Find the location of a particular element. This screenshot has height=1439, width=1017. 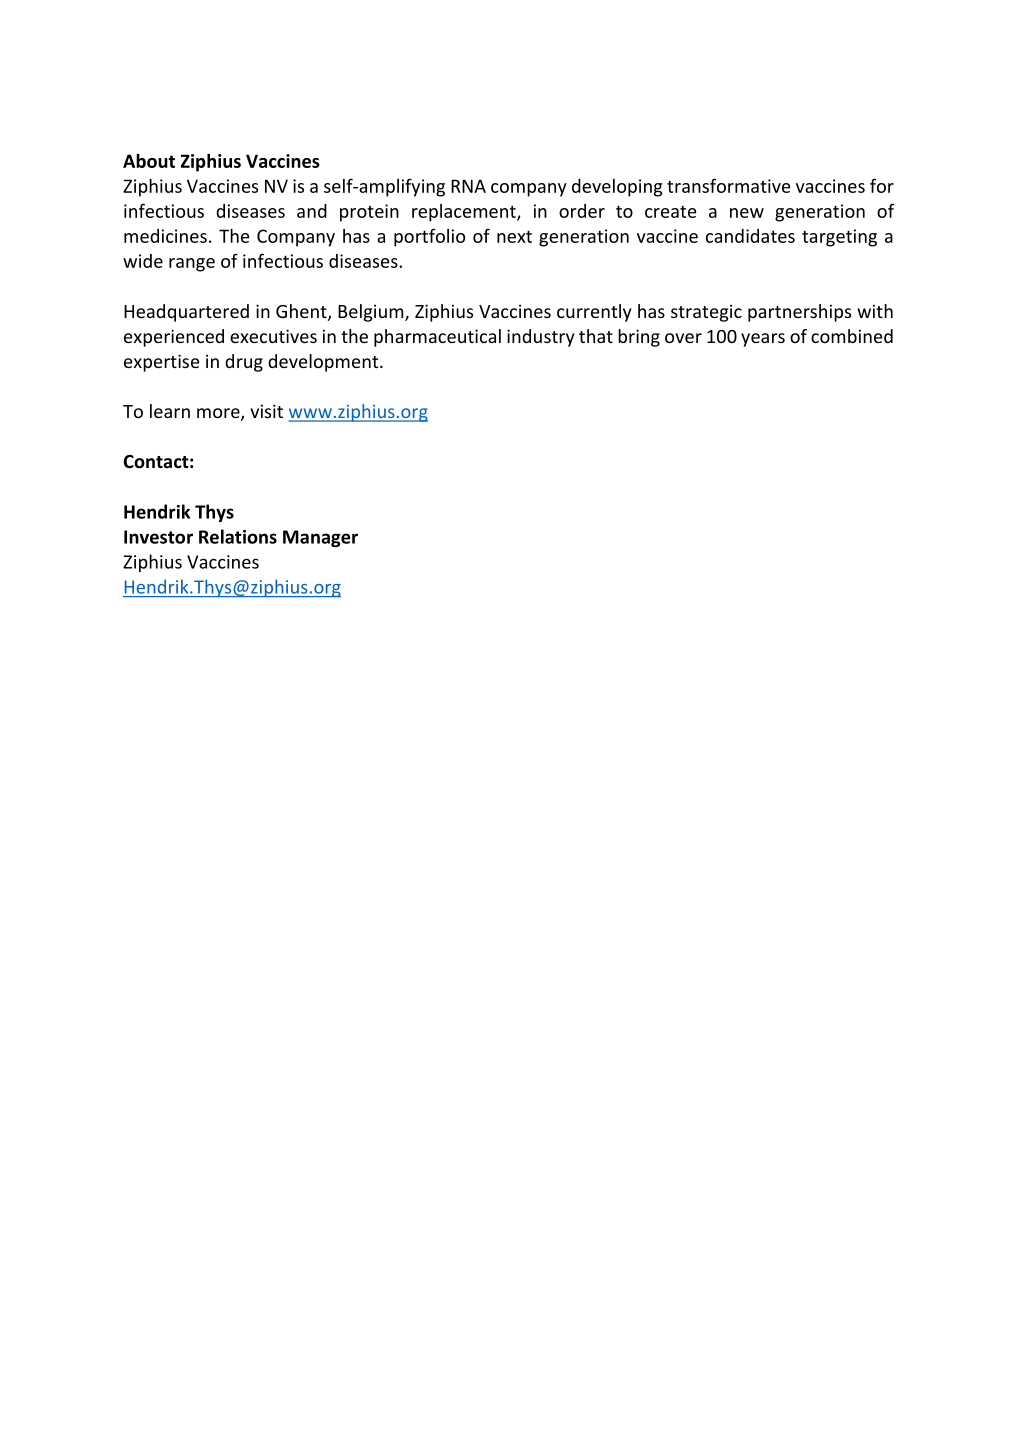

Relations is located at coordinates (238, 536).
